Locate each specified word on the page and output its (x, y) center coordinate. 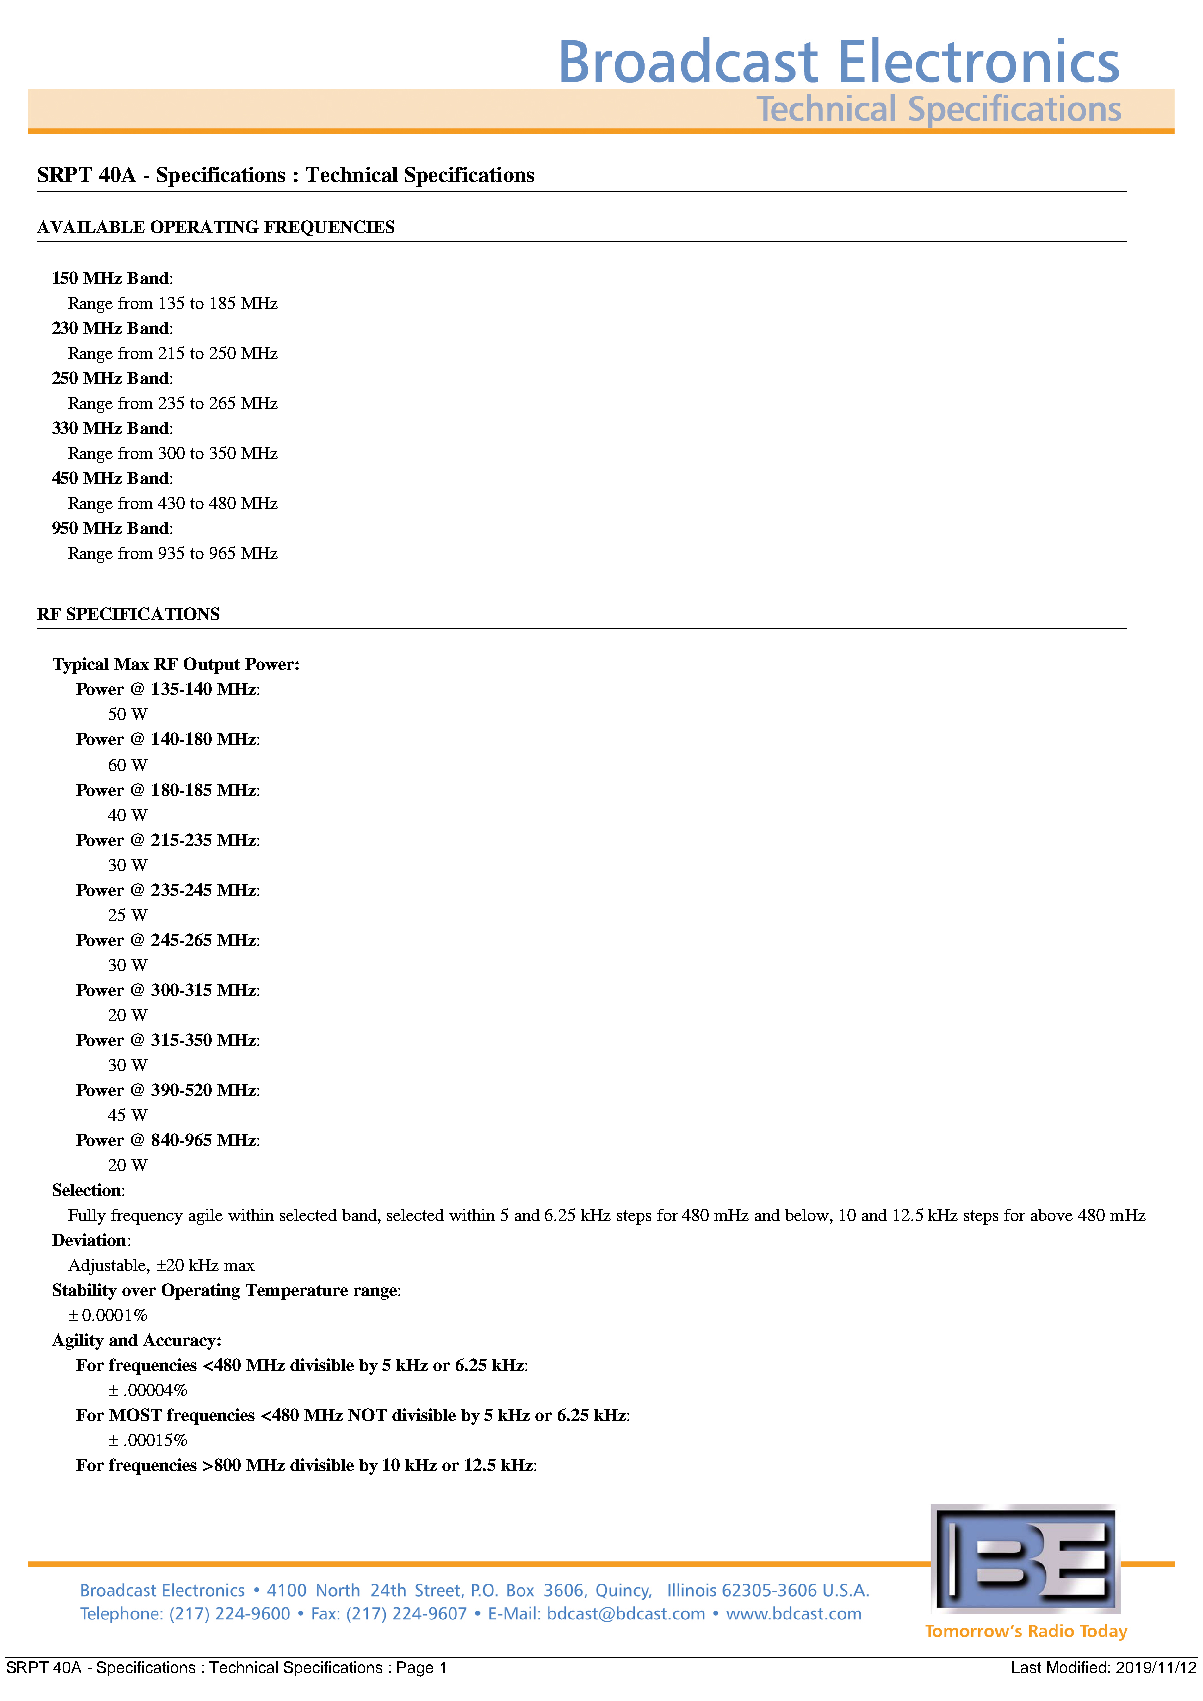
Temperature (297, 1292)
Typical (81, 665)
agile (206, 1217)
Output (212, 665)
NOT (367, 1414)
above (1052, 1215)
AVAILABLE (91, 226)
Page (415, 1669)
